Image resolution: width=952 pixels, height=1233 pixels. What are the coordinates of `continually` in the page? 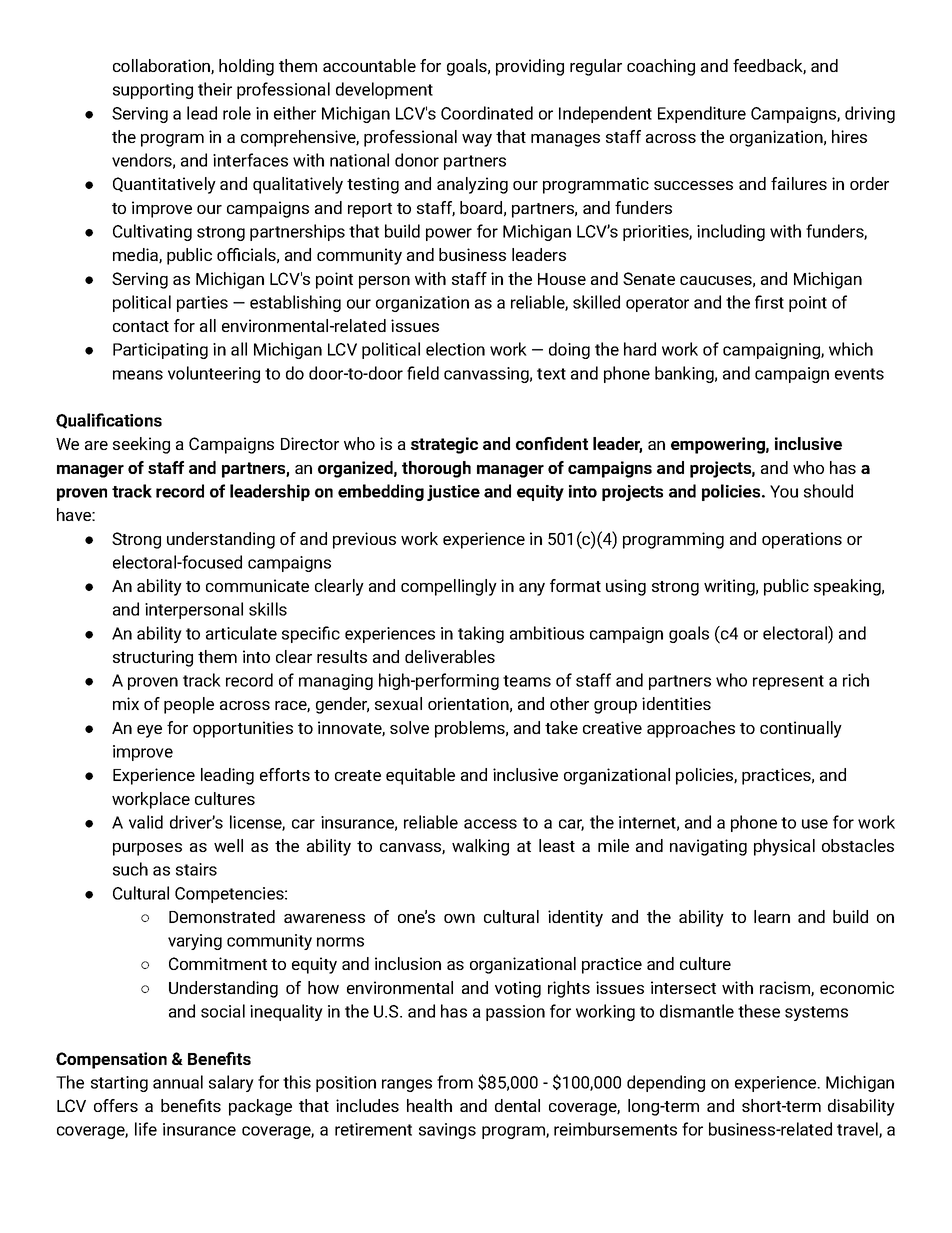 It's located at (801, 729).
